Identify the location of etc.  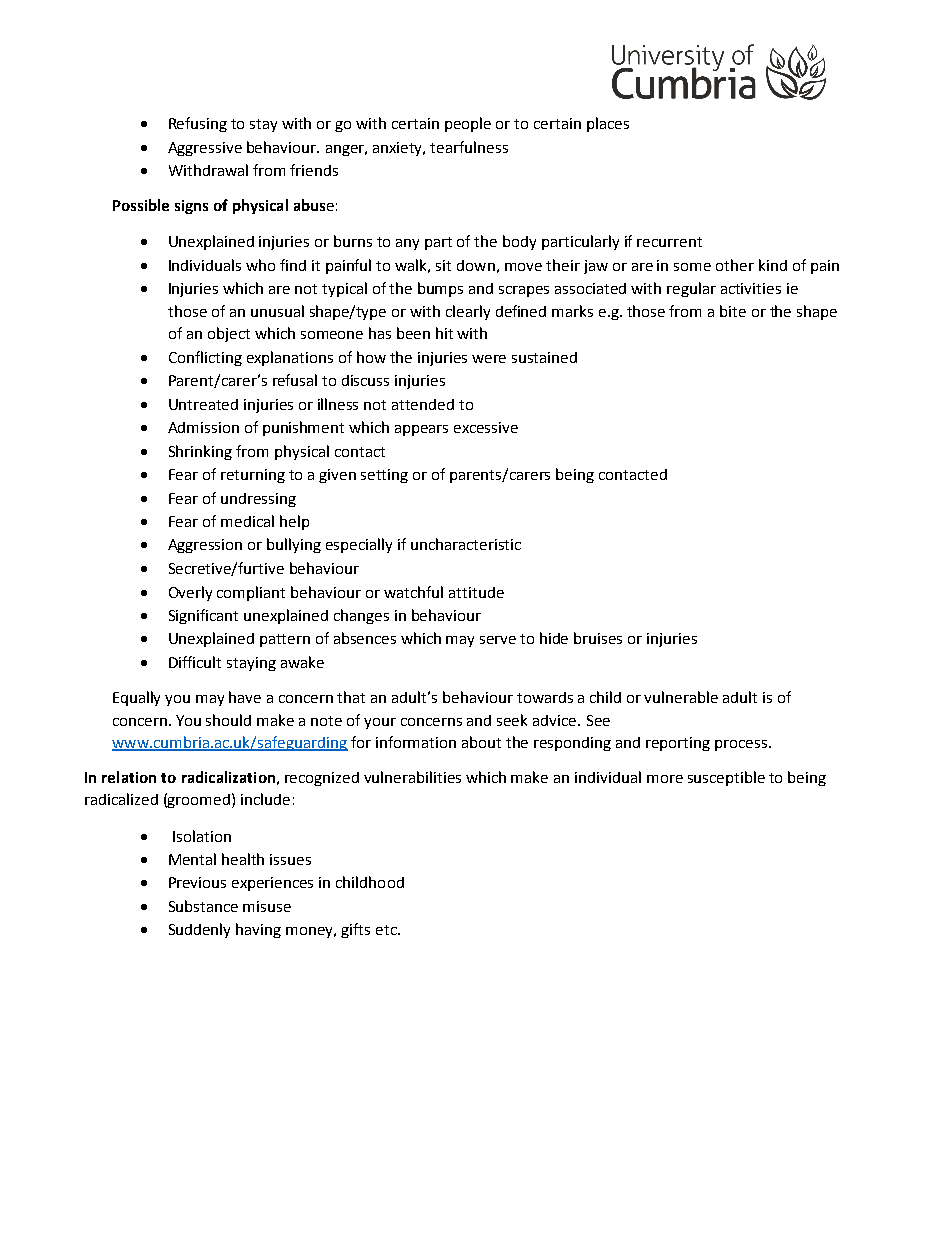
(387, 930).
